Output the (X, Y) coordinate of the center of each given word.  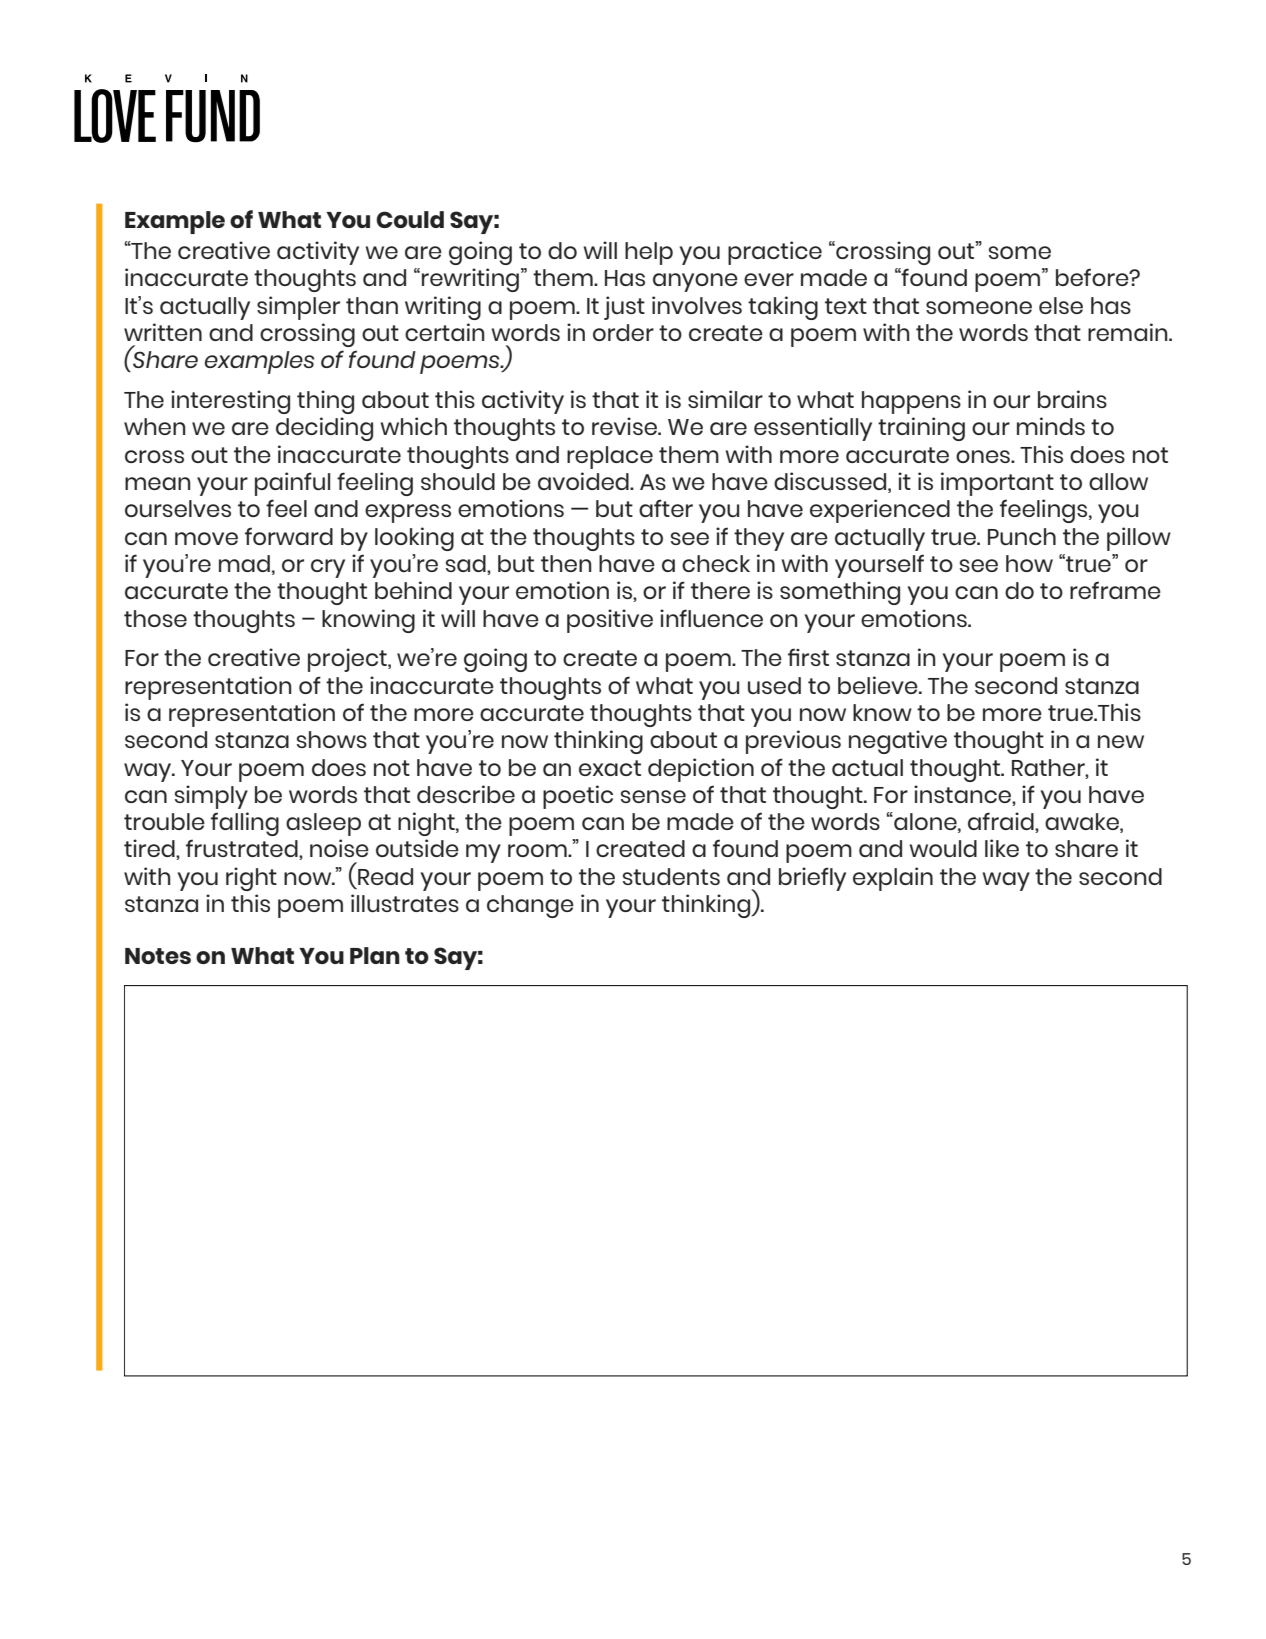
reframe (1115, 590)
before (1093, 277)
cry (328, 568)
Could (410, 219)
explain (893, 879)
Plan (375, 955)
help (649, 253)
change (530, 906)
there (720, 590)
